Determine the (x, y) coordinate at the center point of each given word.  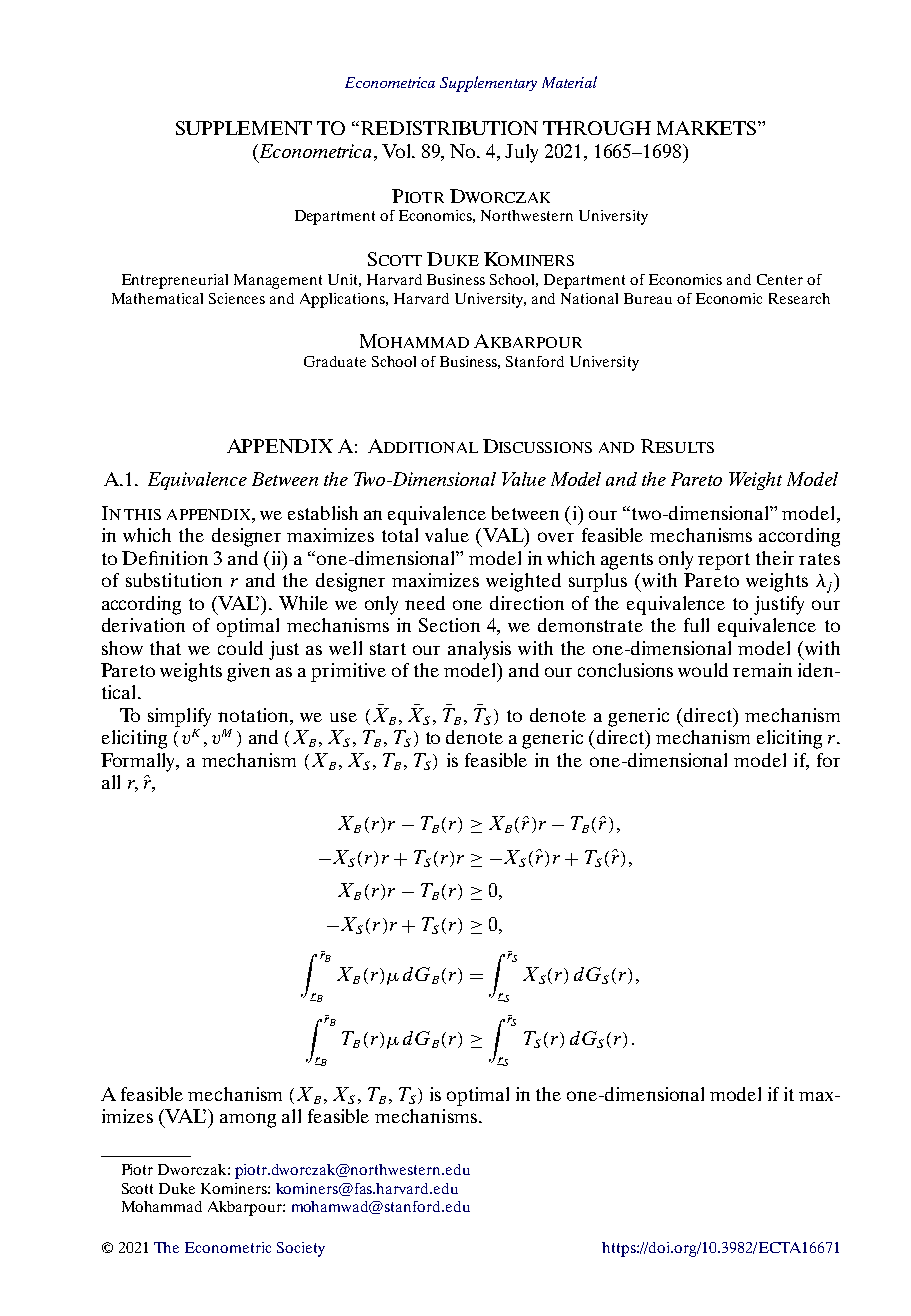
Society (301, 1249)
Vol (398, 151)
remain (762, 670)
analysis (479, 650)
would (703, 670)
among (248, 1120)
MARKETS (708, 128)
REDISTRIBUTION (448, 128)
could (240, 648)
